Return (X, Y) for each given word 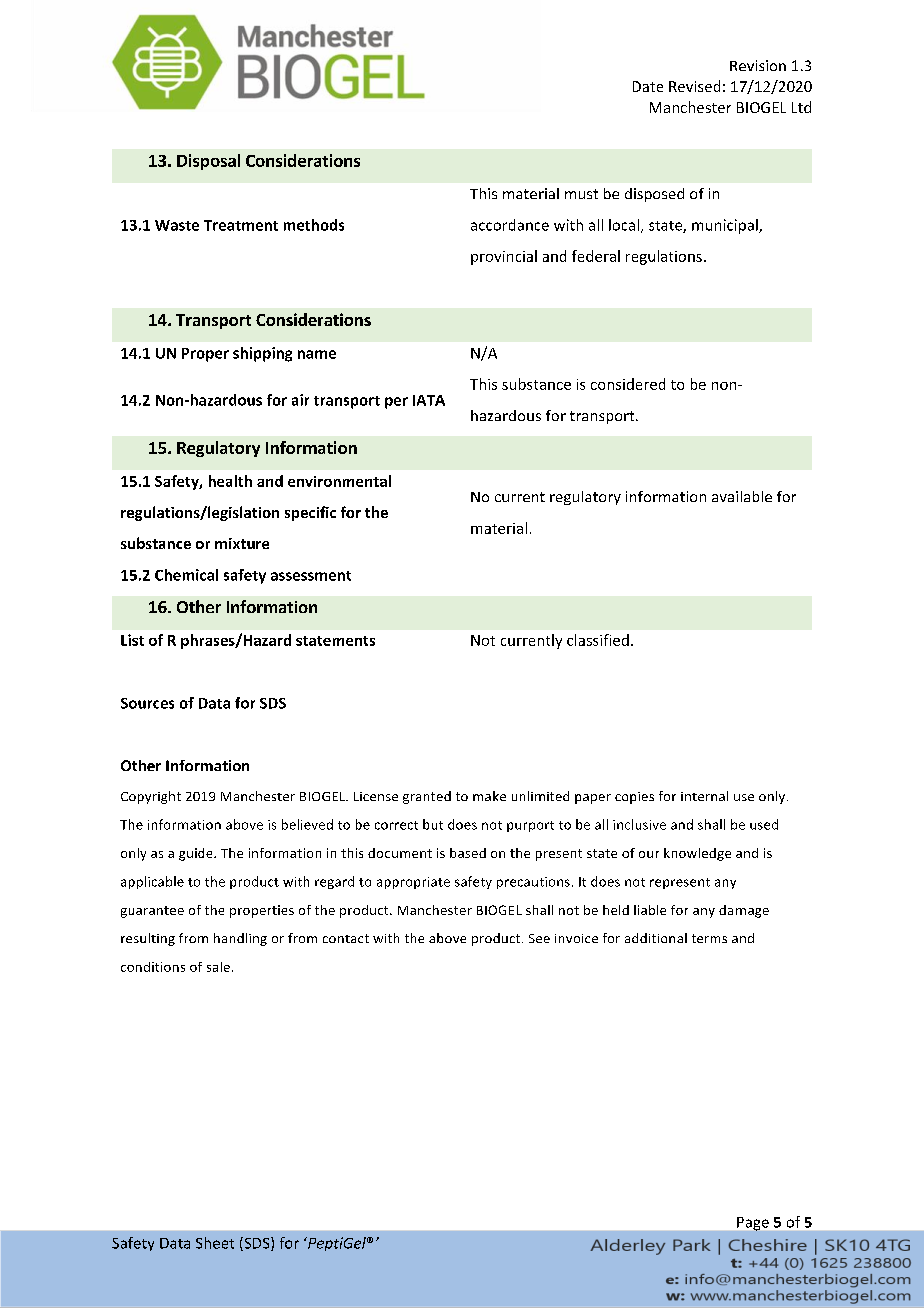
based (468, 853)
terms (709, 938)
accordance (510, 225)
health (230, 481)
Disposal (208, 162)
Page (753, 1224)
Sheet (215, 1243)
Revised (694, 86)
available (742, 496)
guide (197, 854)
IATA (429, 400)
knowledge (697, 854)
